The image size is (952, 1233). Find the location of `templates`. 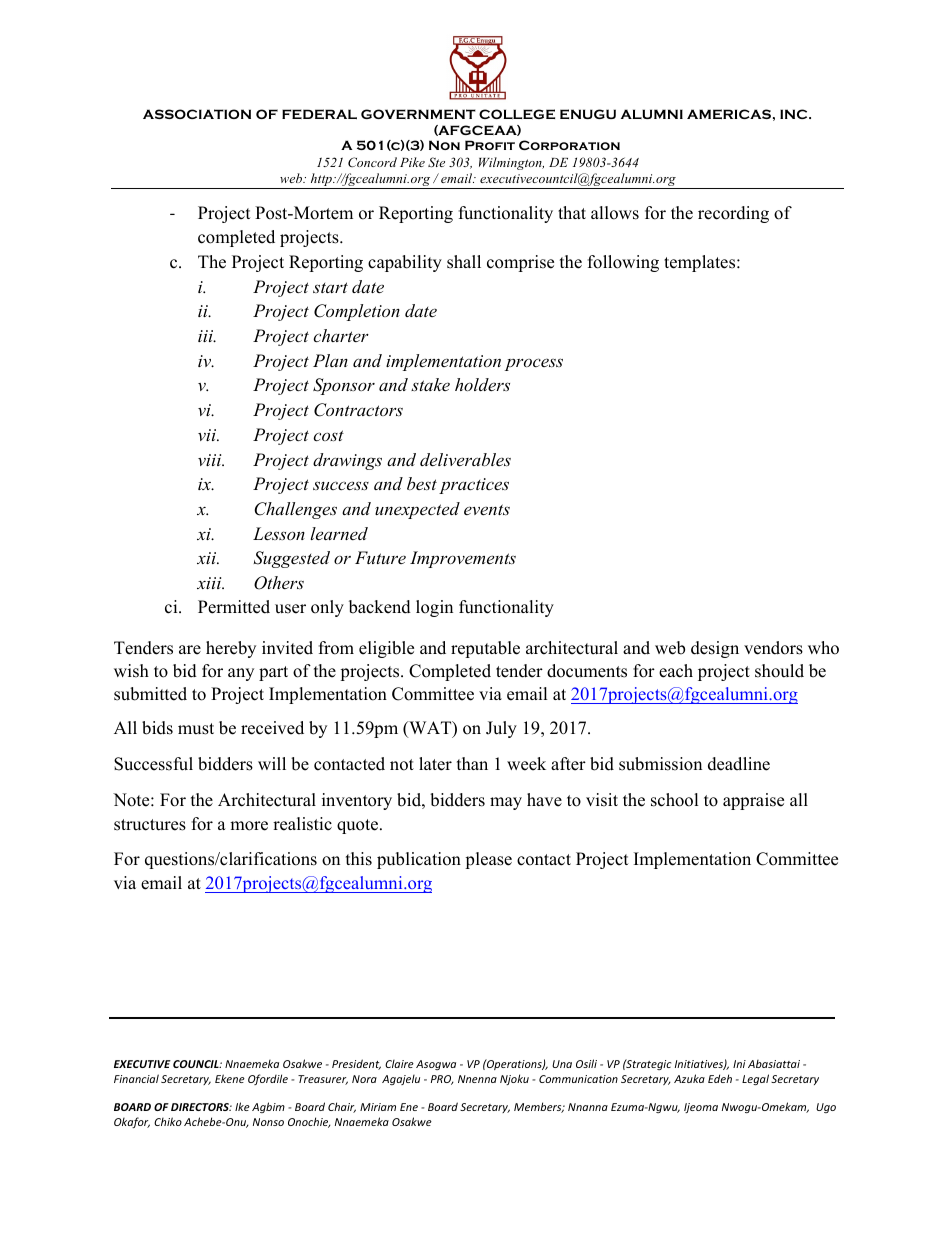

templates is located at coordinates (701, 263).
